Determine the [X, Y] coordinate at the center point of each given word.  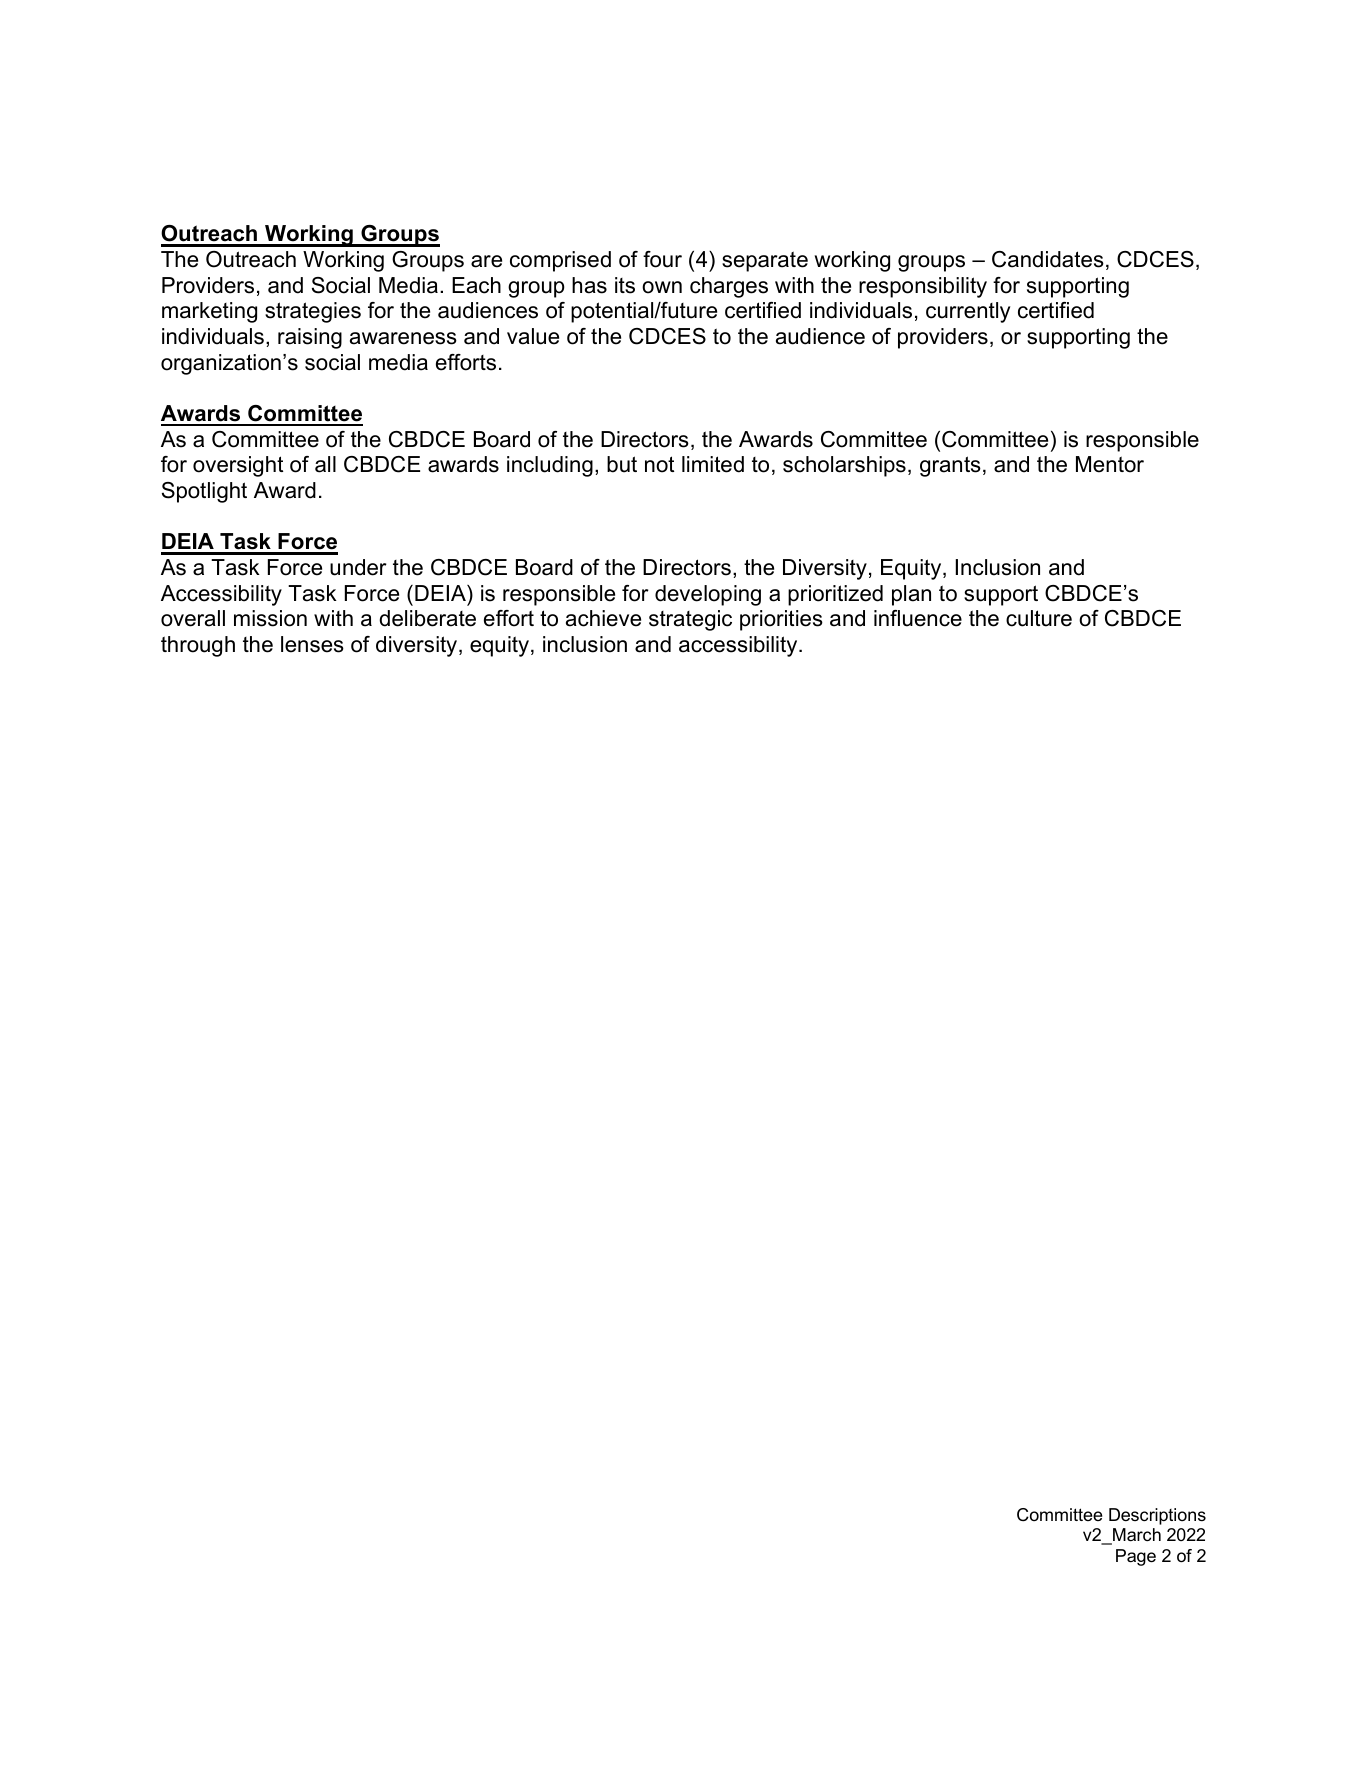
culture [1039, 618]
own [662, 287]
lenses [312, 644]
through [198, 646]
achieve [603, 618]
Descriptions [1157, 1516]
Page [1136, 1557]
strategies [313, 312]
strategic [690, 620]
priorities [781, 620]
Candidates [1048, 259]
